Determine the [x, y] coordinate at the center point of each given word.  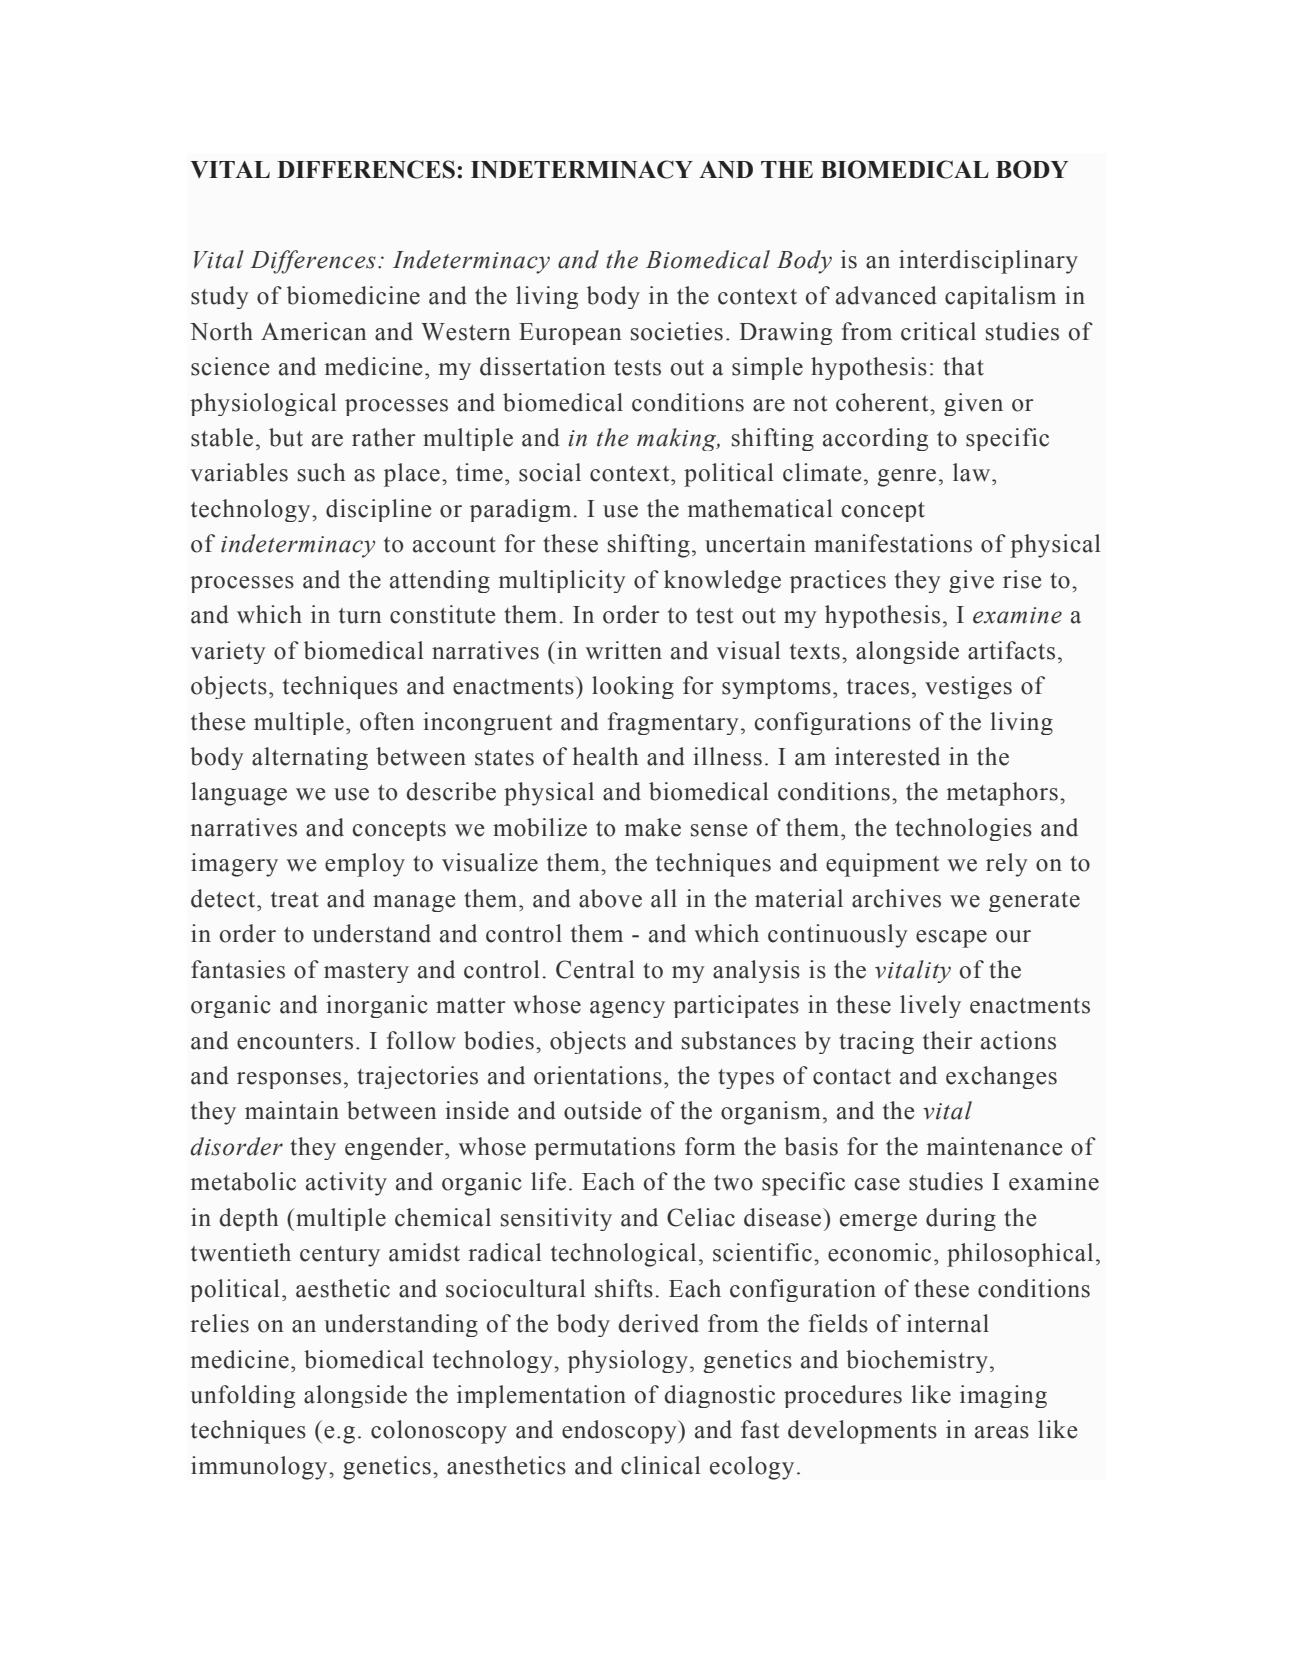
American [314, 331]
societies [677, 331]
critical [938, 331]
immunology [260, 1468]
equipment [883, 865]
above [610, 898]
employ [365, 865]
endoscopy [620, 1432]
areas [1002, 1432]
